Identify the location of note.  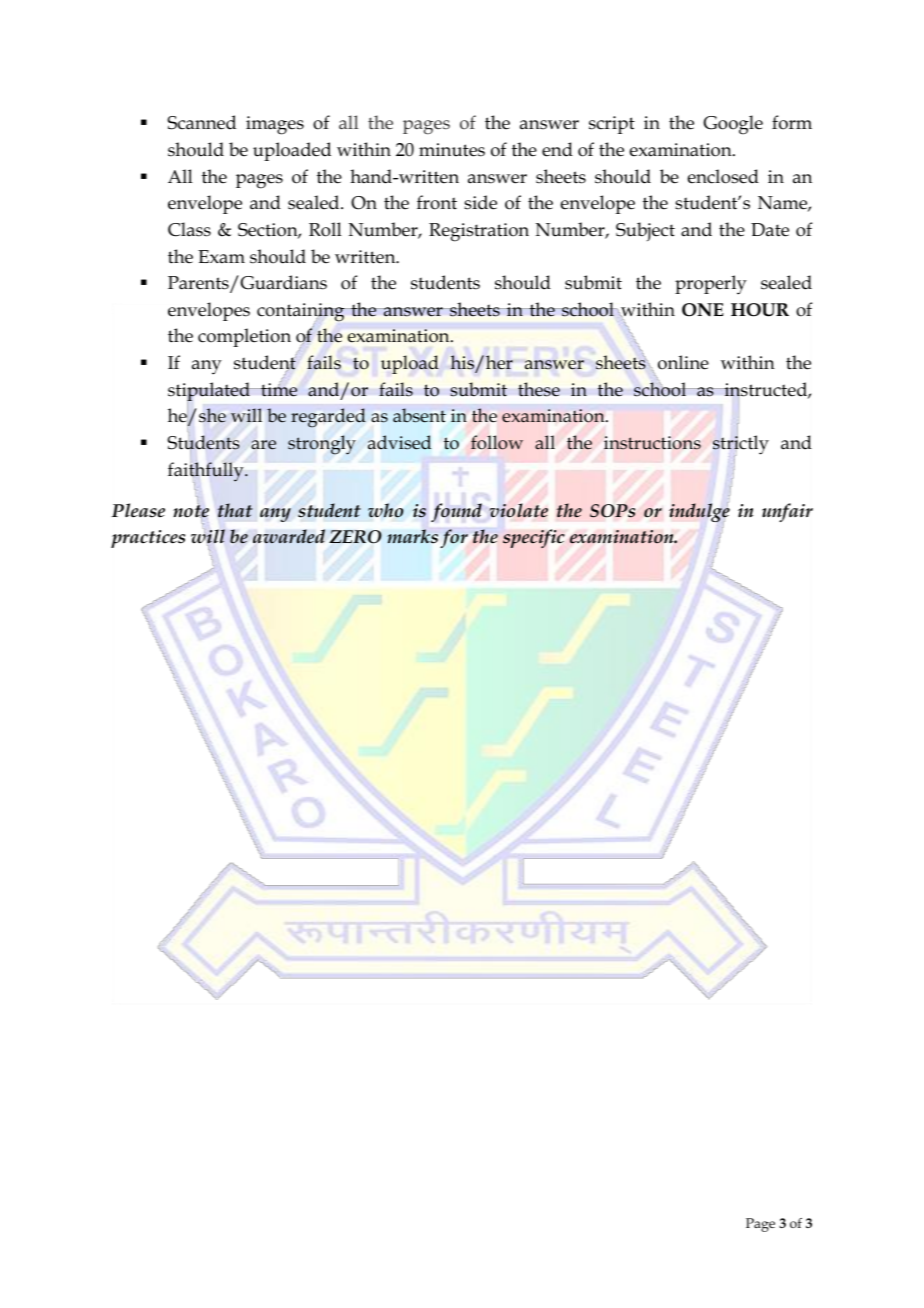
(191, 511).
